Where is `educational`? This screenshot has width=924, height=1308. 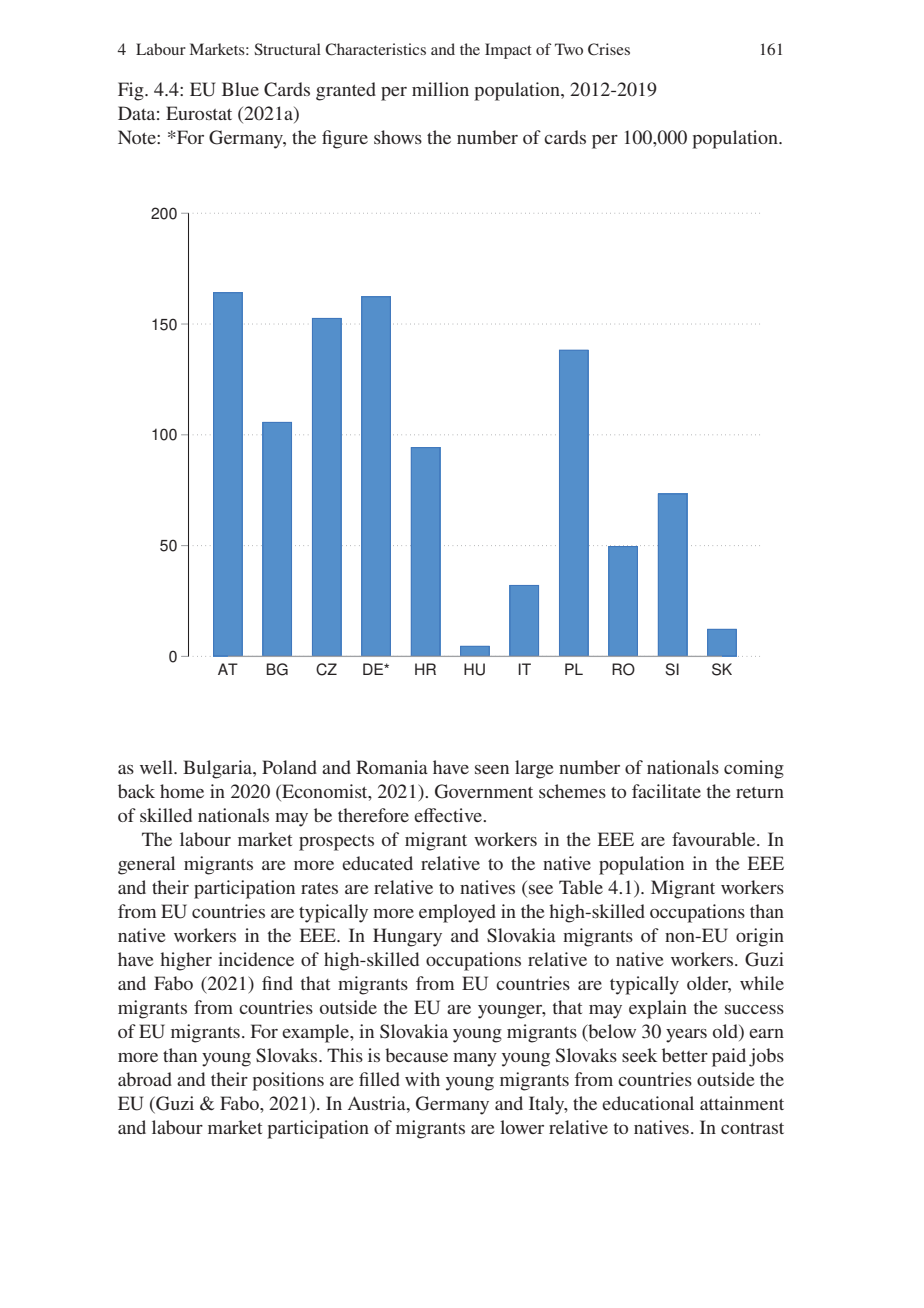 educational is located at coordinates (648, 1103).
